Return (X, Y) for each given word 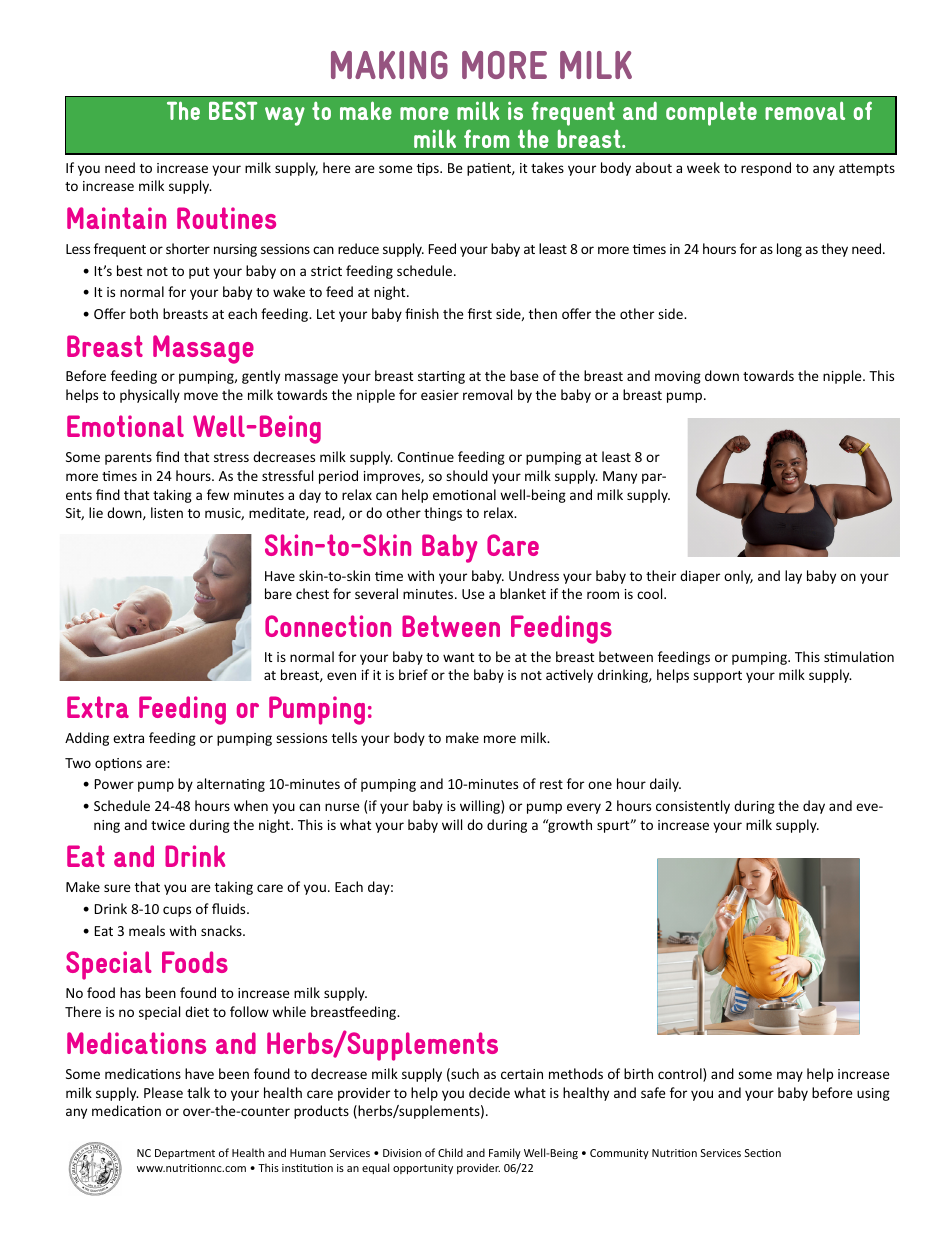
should (467, 475)
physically (150, 396)
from (486, 138)
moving (678, 377)
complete (711, 113)
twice (168, 825)
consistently (693, 807)
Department (185, 1154)
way (285, 116)
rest (551, 784)
